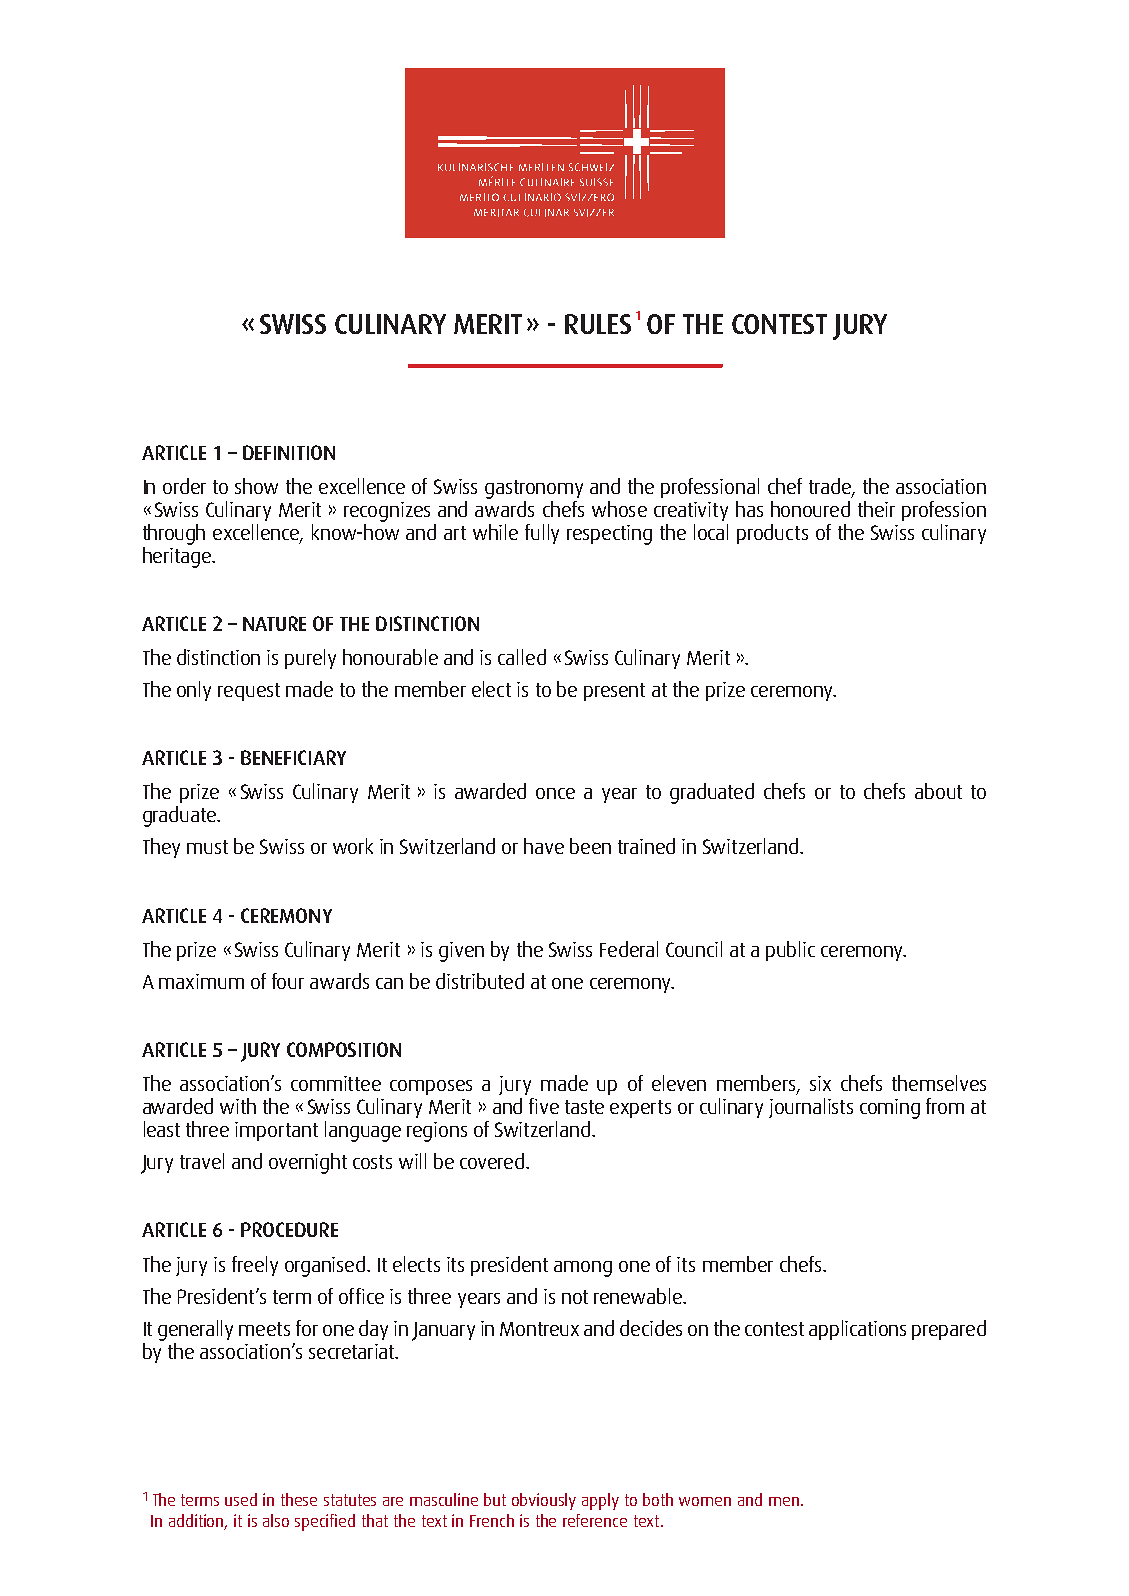 The width and height of the page is (1129, 1596). What do you see at coordinates (238, 1106) in the page?
I see `with` at bounding box center [238, 1106].
